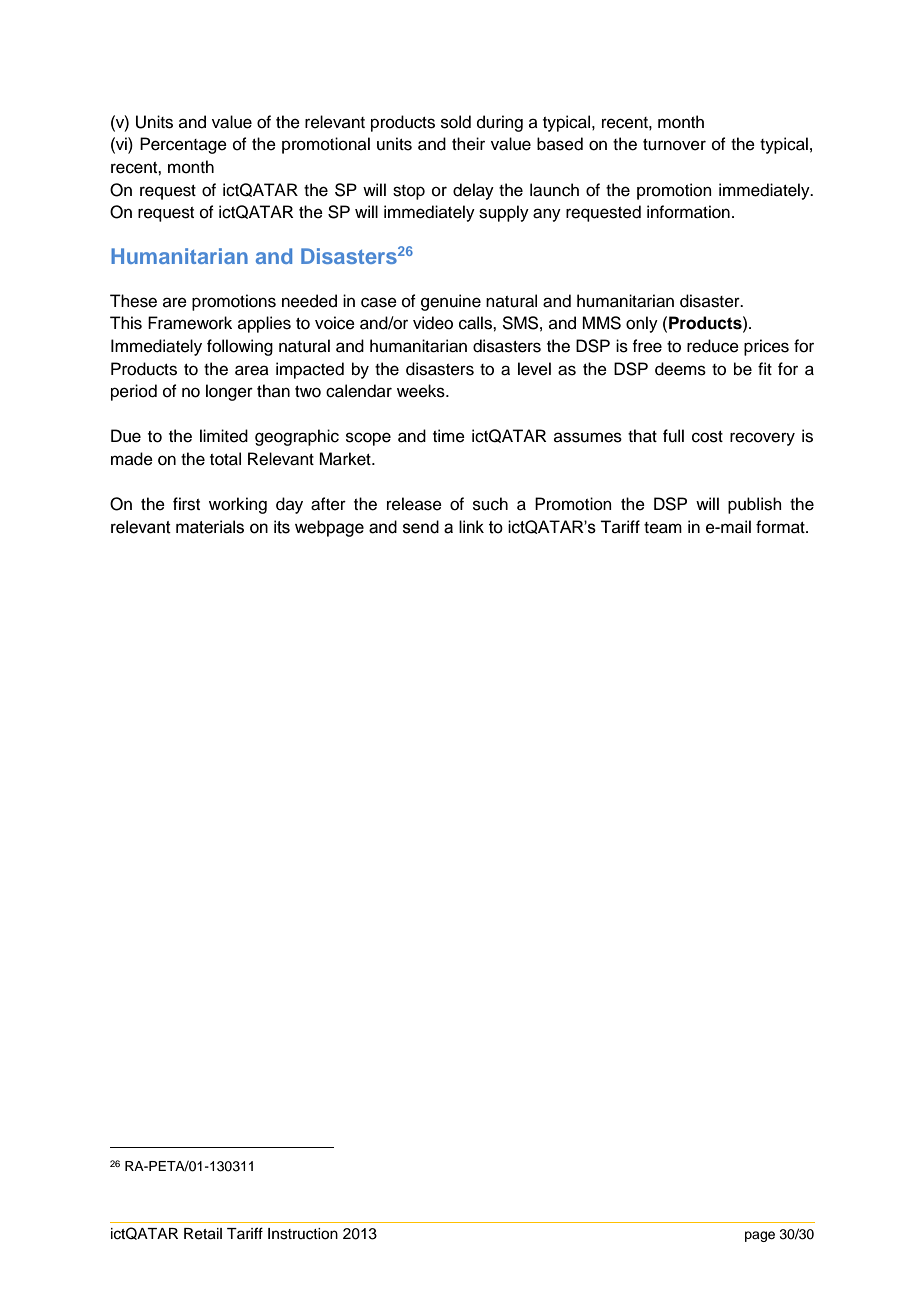 This image has width=924, height=1308. Describe the element at coordinates (186, 504) in the image. I see `first` at that location.
